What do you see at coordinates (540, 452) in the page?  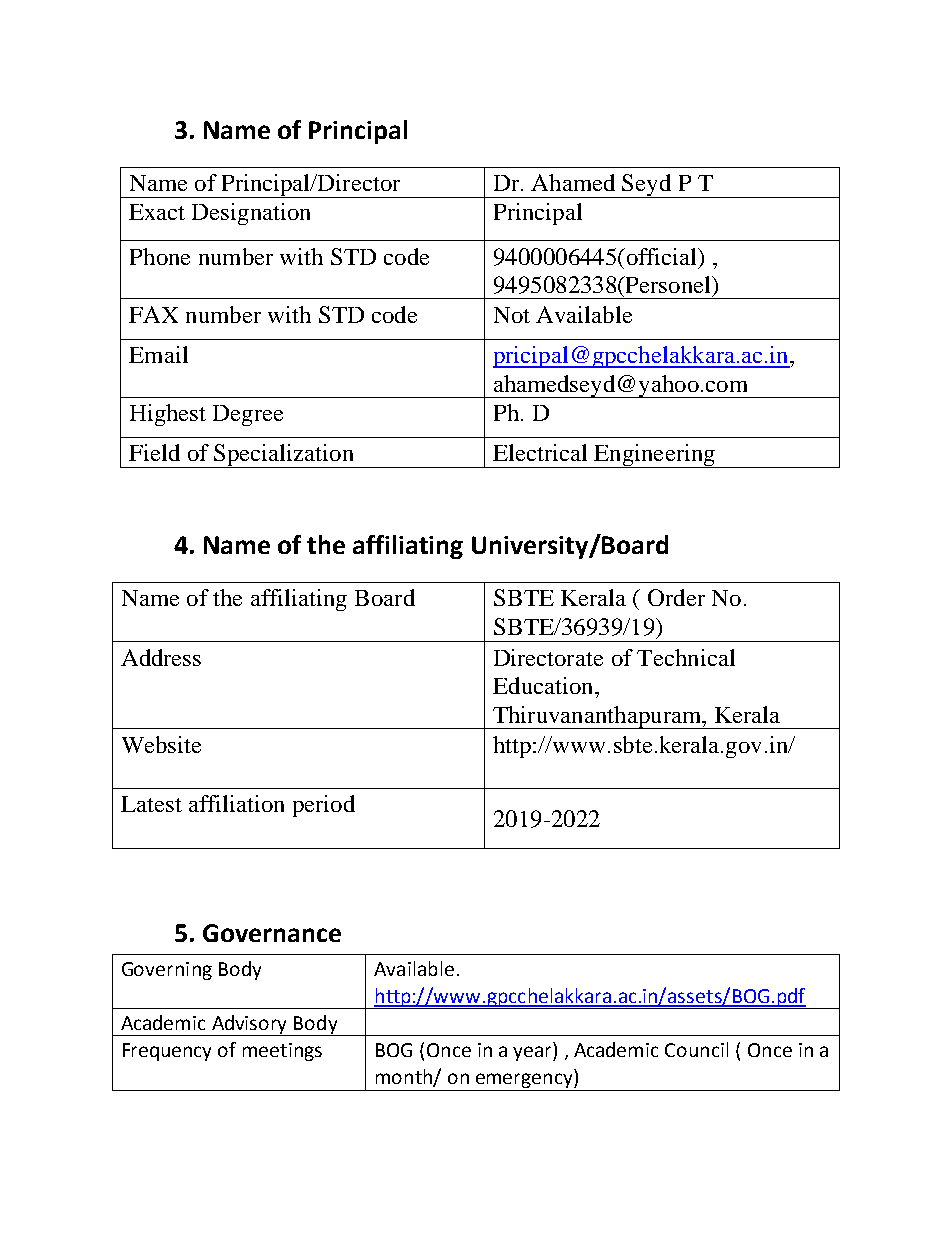 I see `Electrical` at bounding box center [540, 452].
